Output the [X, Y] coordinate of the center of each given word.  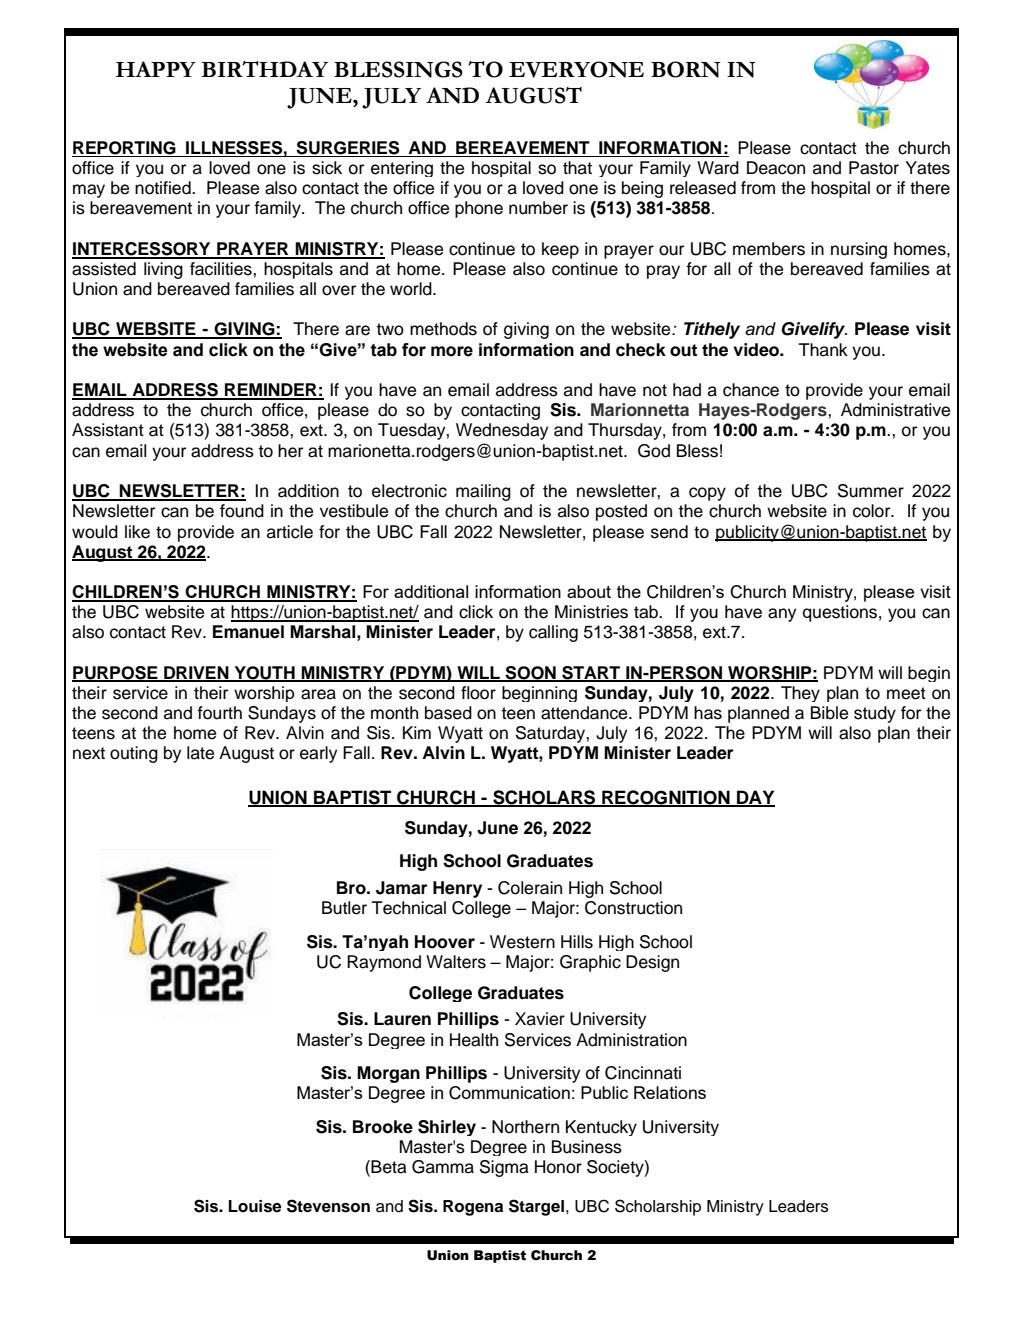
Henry [457, 889]
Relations [670, 1092]
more [452, 351]
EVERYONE [576, 69]
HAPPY [156, 69]
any [782, 615]
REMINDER [271, 391]
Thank [823, 350]
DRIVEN [196, 673]
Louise [255, 1206]
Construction [633, 908]
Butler [344, 908]
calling [553, 633]
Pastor [874, 168]
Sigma [504, 1168]
